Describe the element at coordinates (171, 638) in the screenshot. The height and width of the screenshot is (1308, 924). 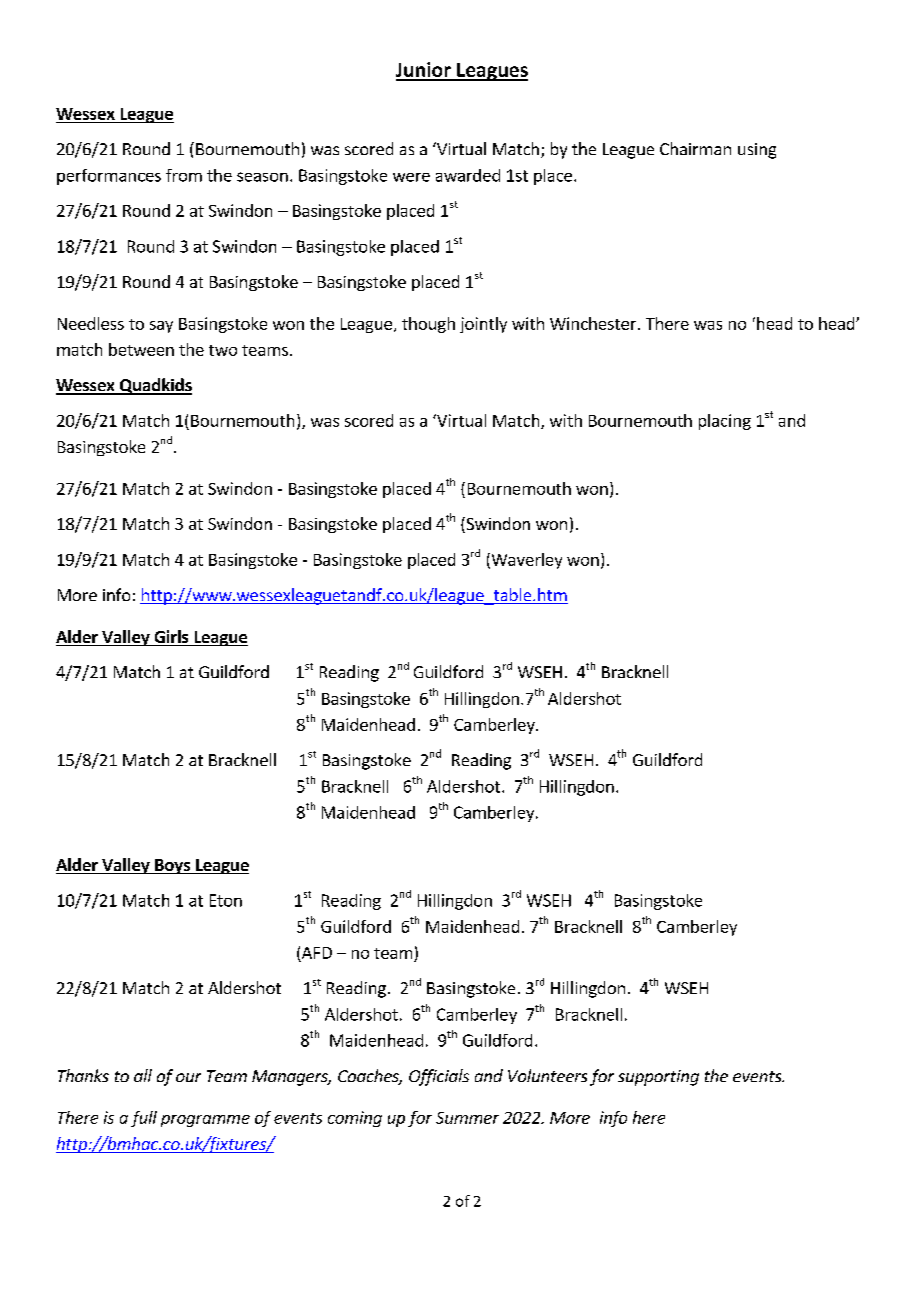
I see `Girls` at that location.
